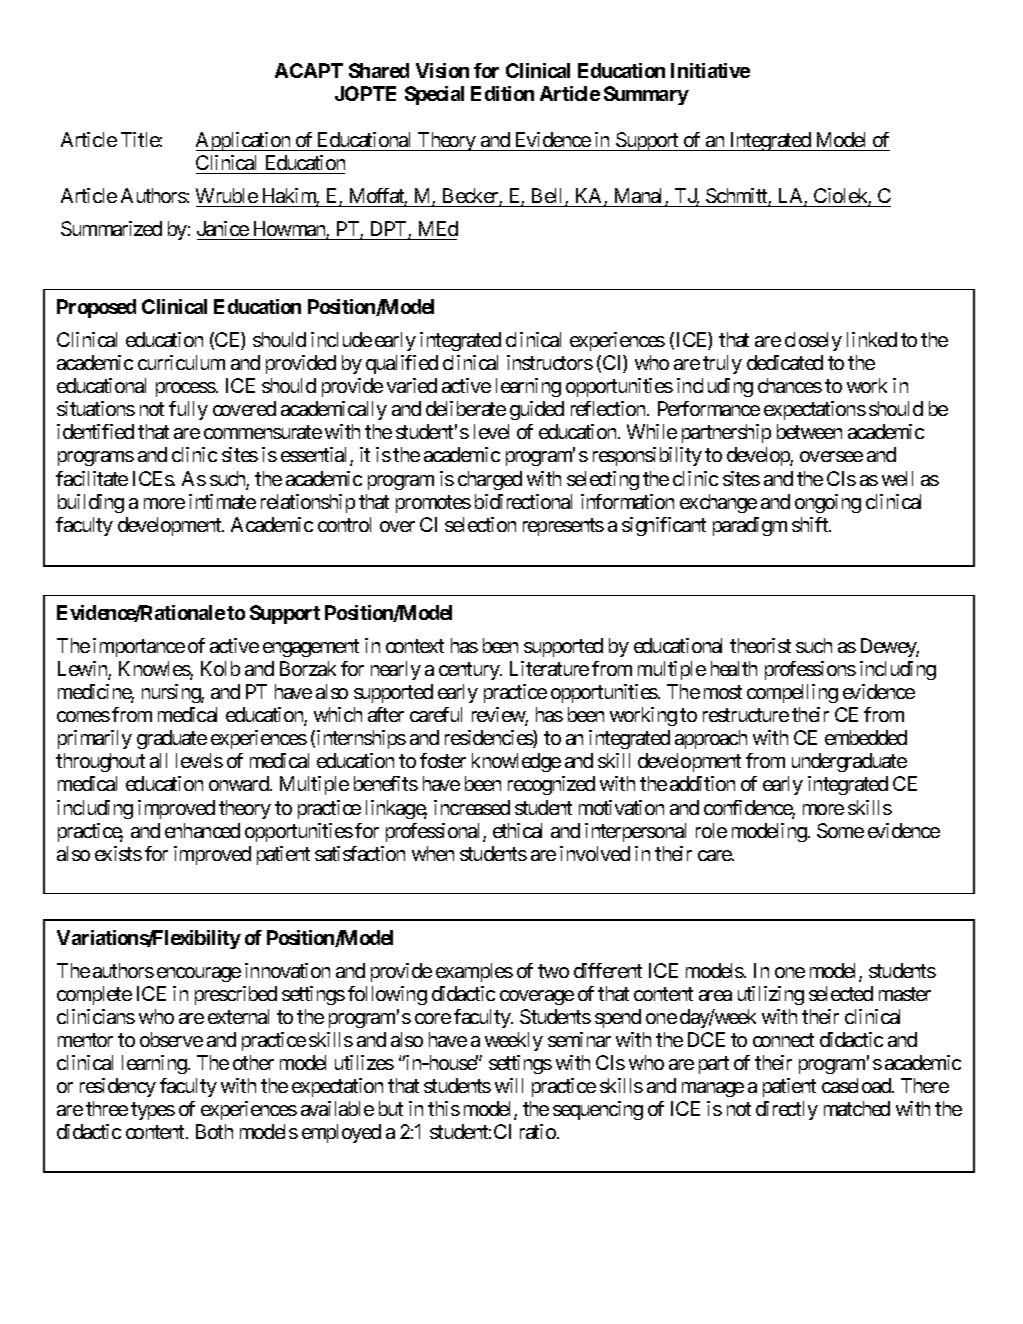 This screenshot has width=1023, height=1324. What do you see at coordinates (244, 141) in the screenshot?
I see `Application` at bounding box center [244, 141].
